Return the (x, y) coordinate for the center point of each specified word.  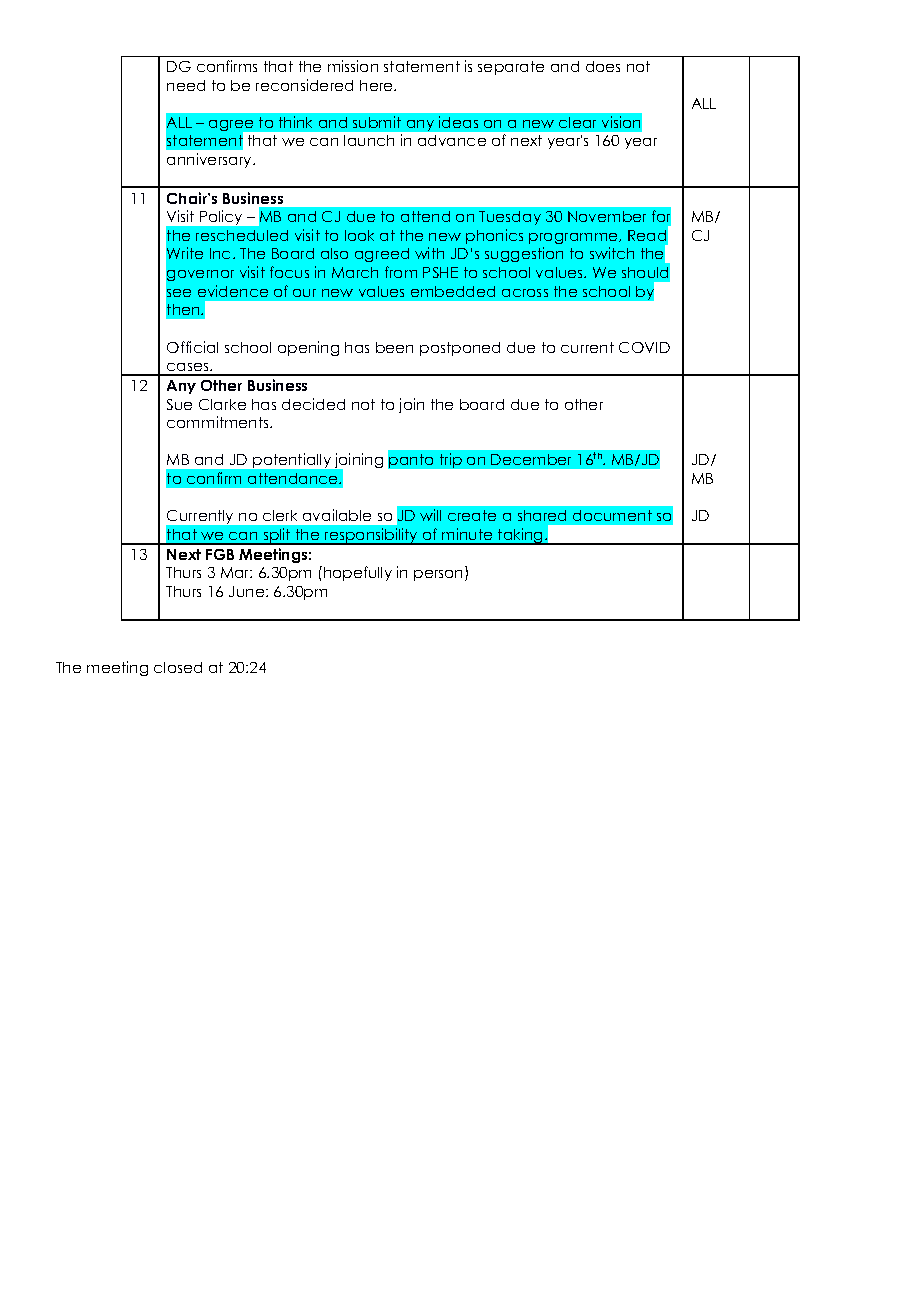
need (186, 85)
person (438, 575)
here (377, 85)
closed (178, 667)
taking (520, 536)
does (603, 66)
